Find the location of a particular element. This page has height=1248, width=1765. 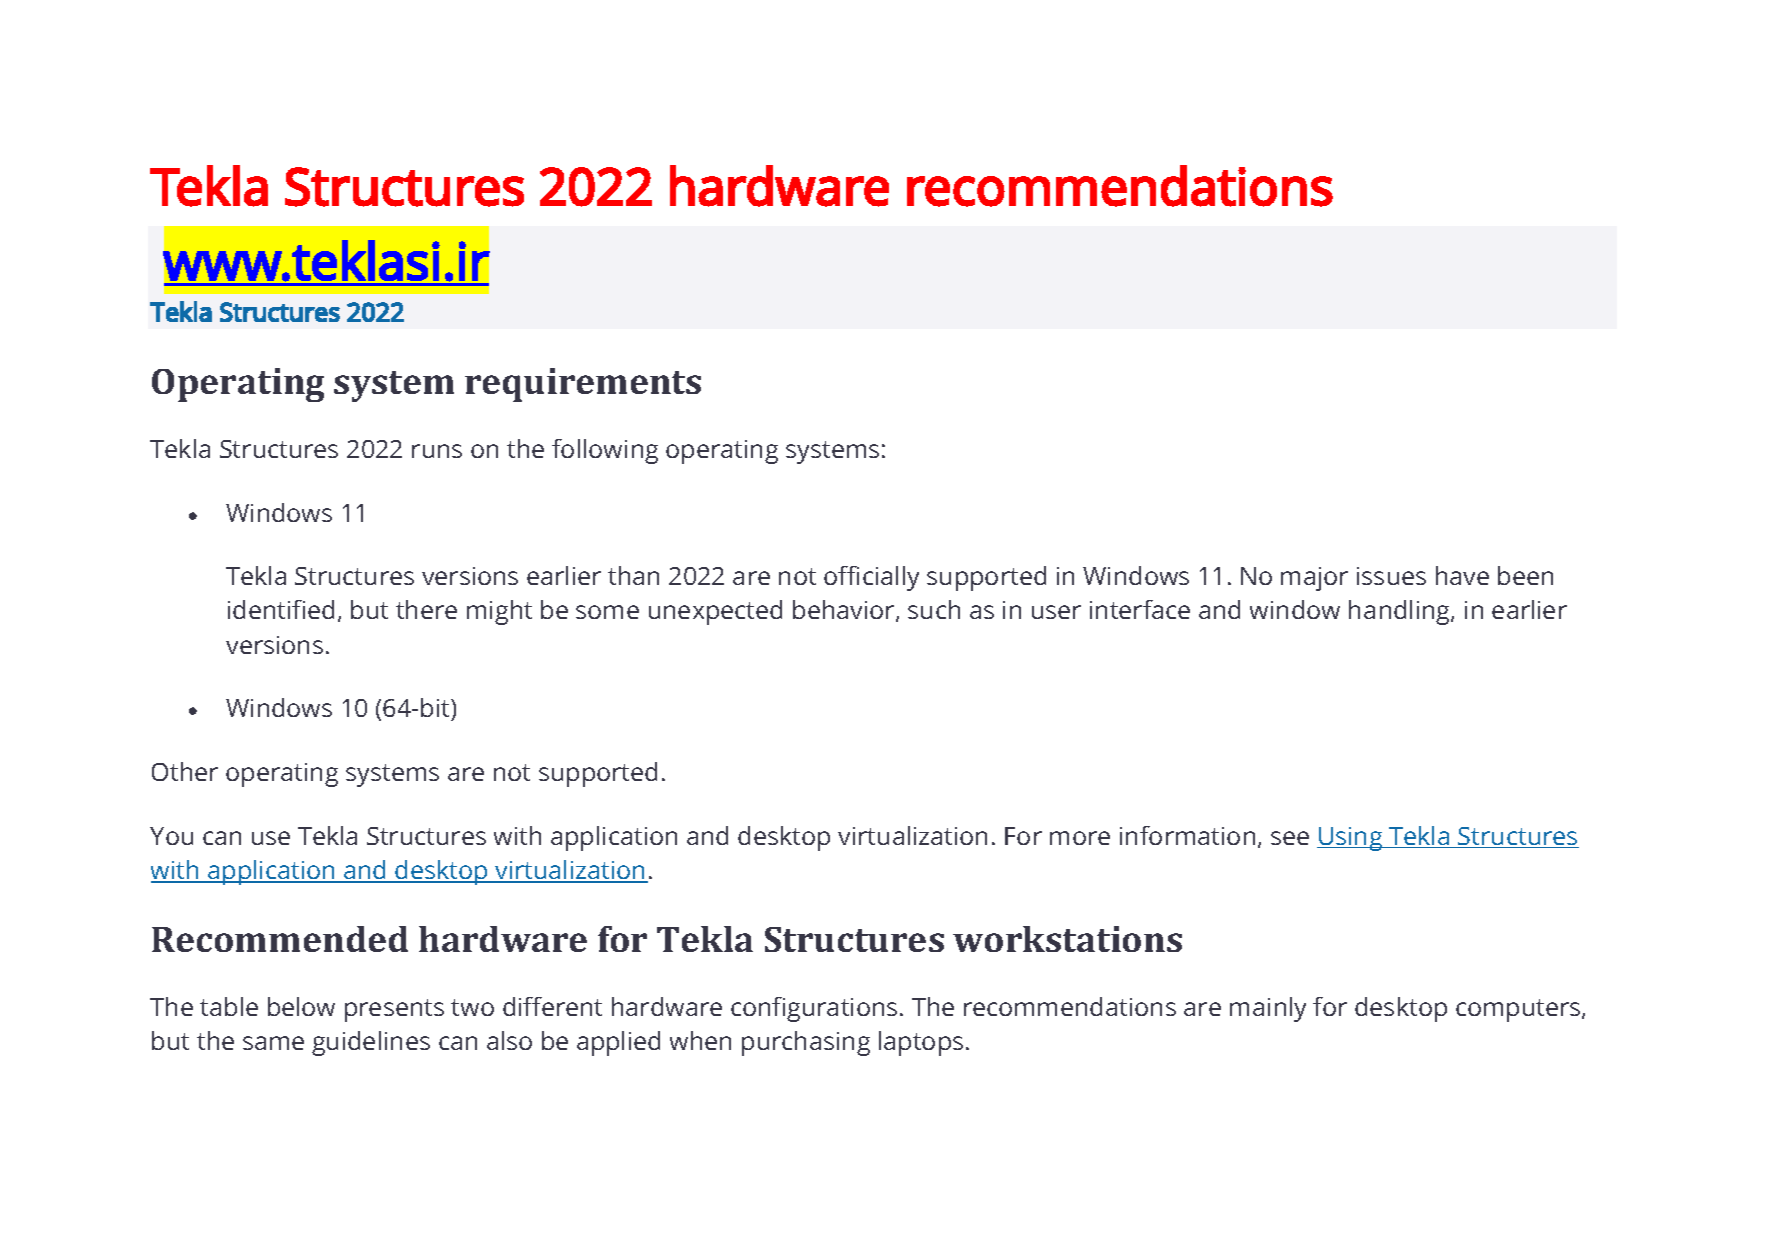

below is located at coordinates (301, 1006).
